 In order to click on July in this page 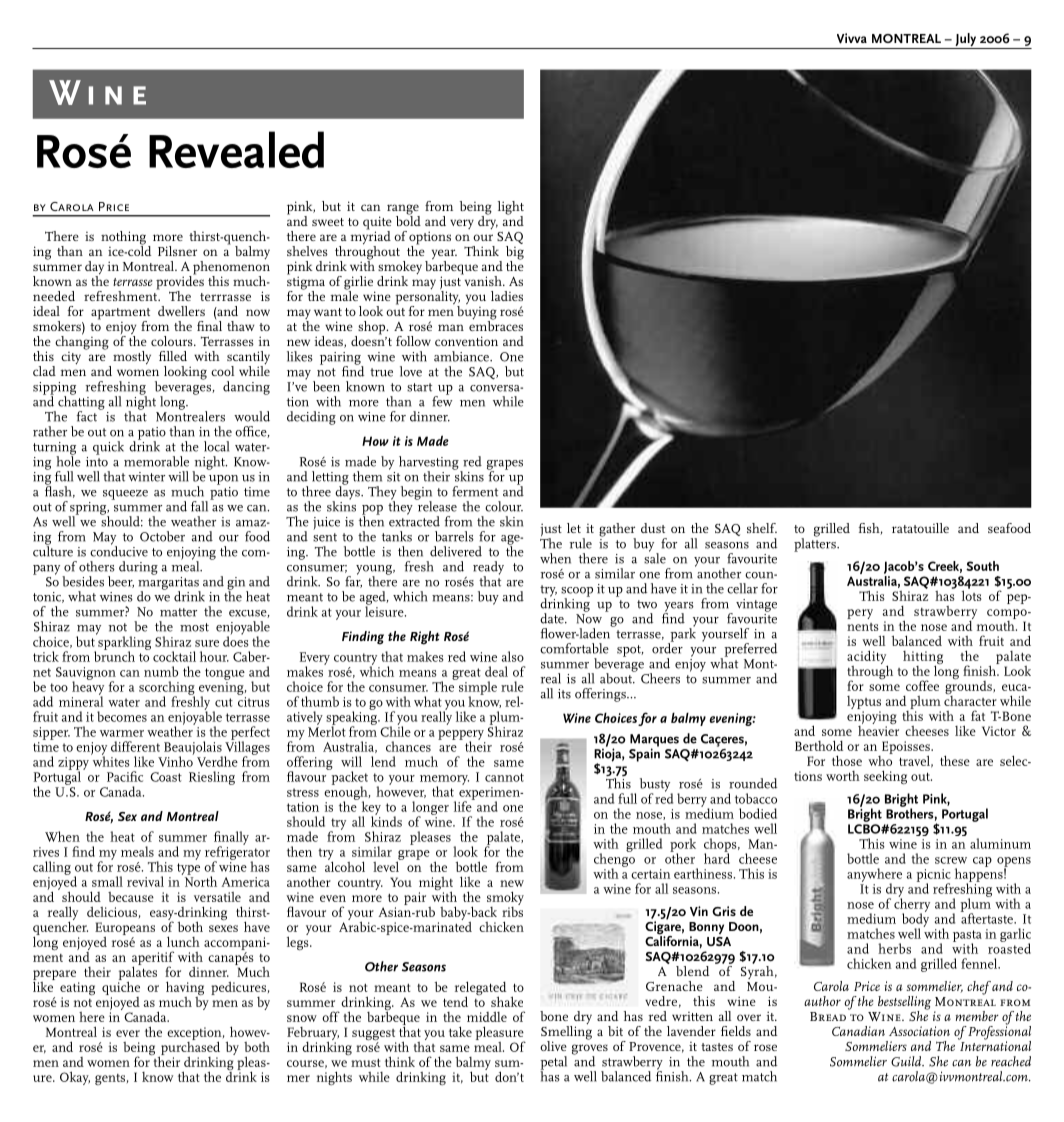, I will do `click(965, 41)`.
